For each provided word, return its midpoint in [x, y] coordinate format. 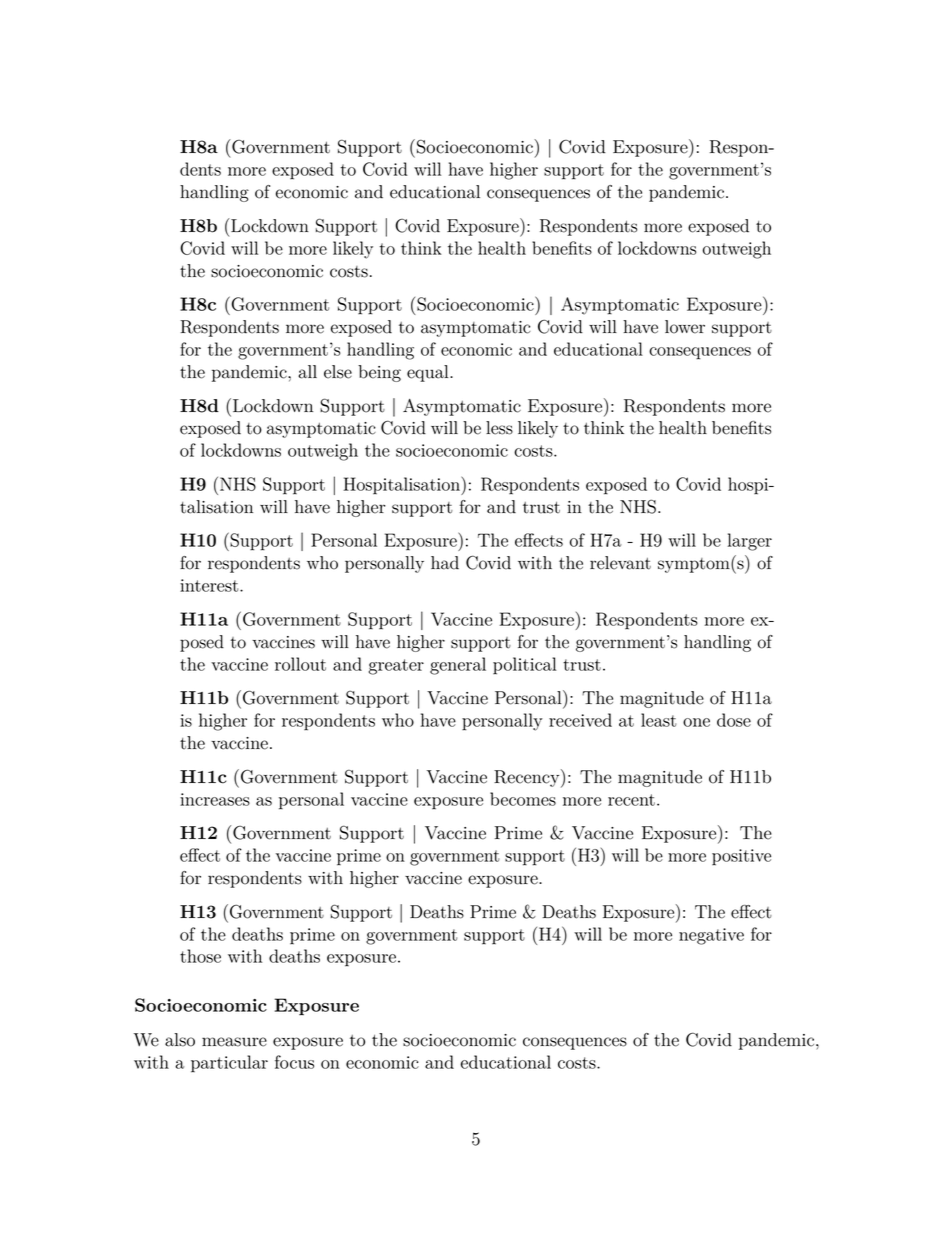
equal [429, 373]
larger [750, 542]
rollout [300, 664]
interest [210, 585]
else [338, 372]
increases [215, 799]
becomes [523, 799]
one [696, 722]
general [458, 666]
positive [741, 857]
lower [685, 327]
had [445, 563]
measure [234, 1042]
